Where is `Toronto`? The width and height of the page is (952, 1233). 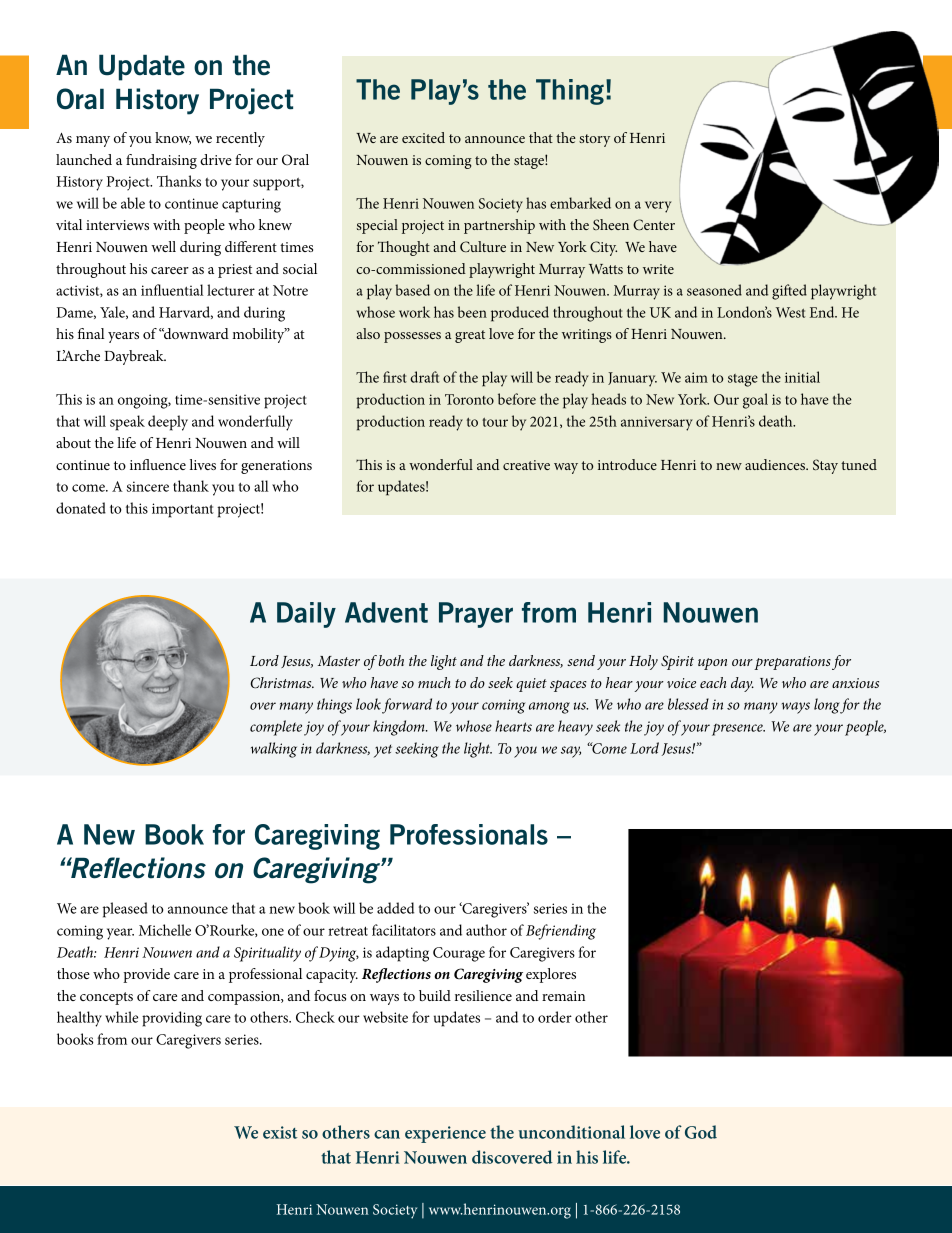 Toronto is located at coordinates (469, 399).
